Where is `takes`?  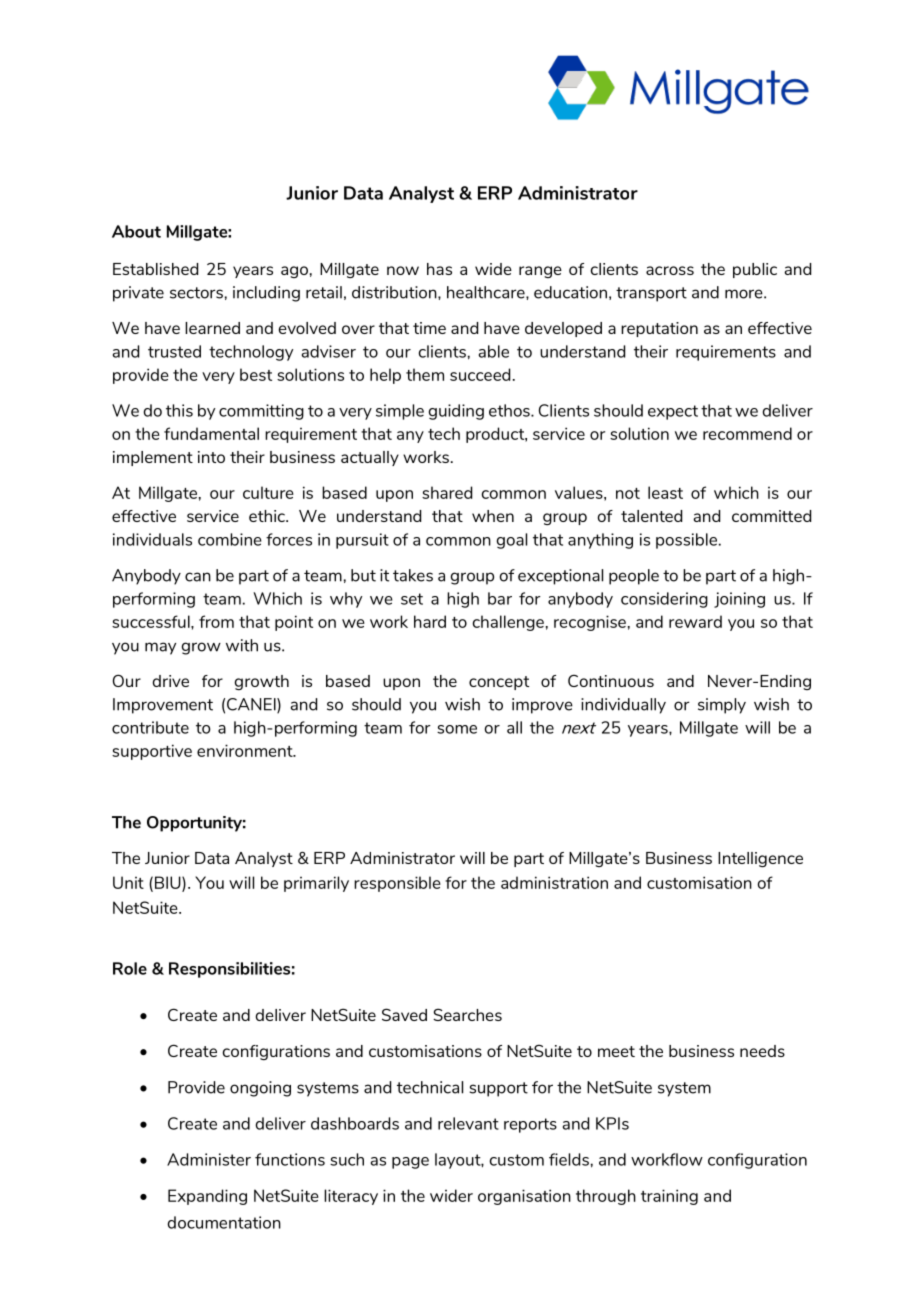
takes is located at coordinates (413, 575).
